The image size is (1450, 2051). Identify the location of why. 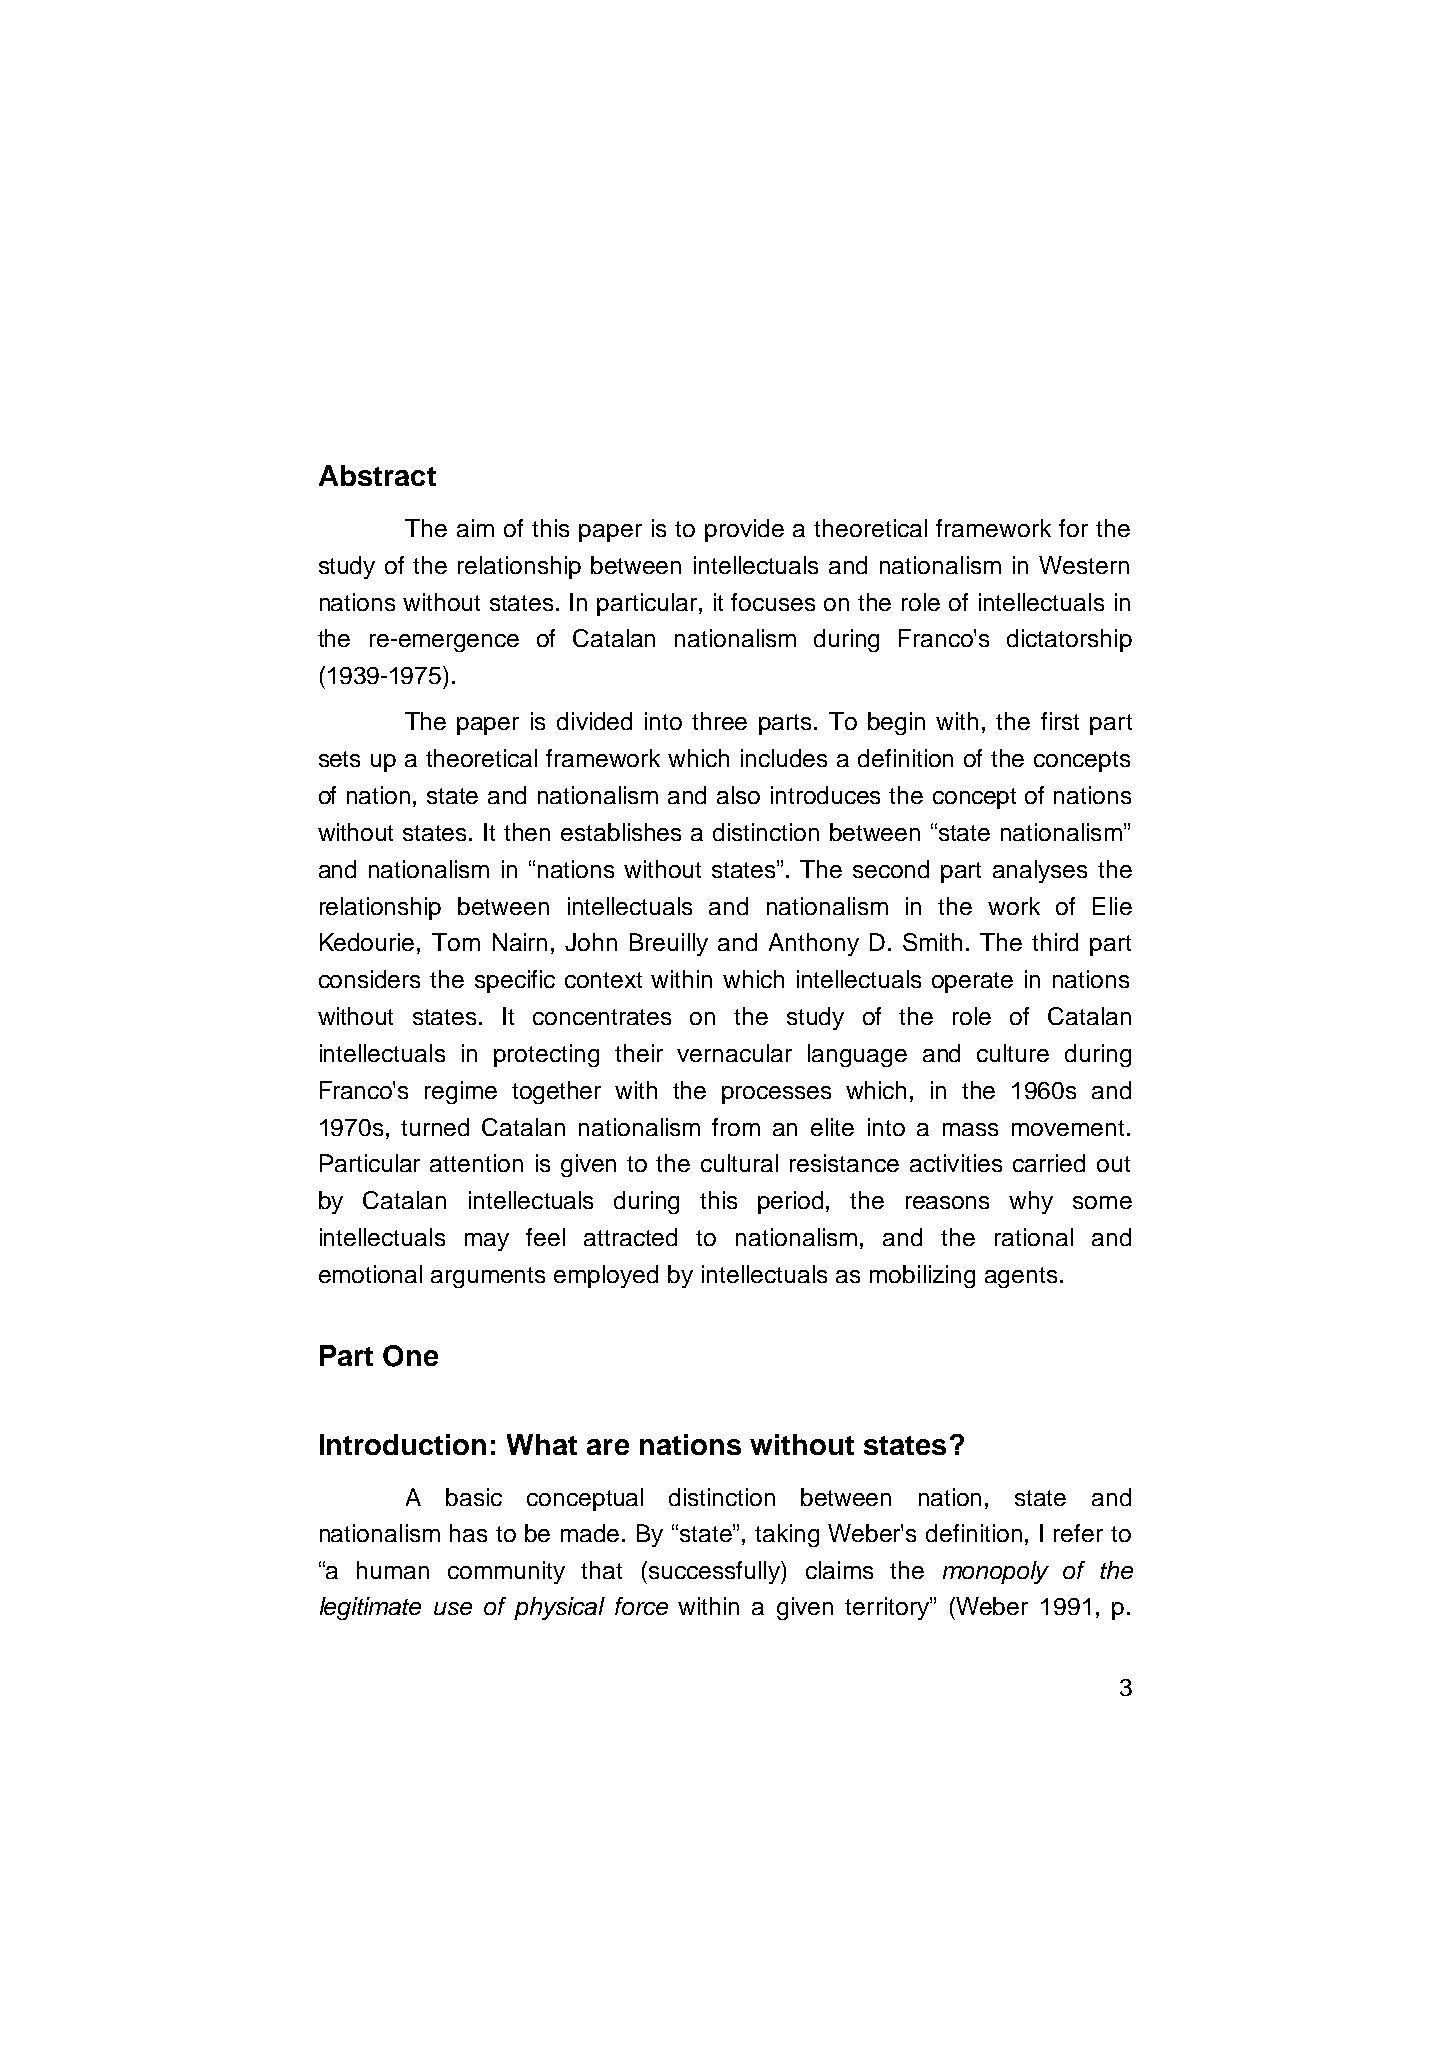
(1031, 1202).
